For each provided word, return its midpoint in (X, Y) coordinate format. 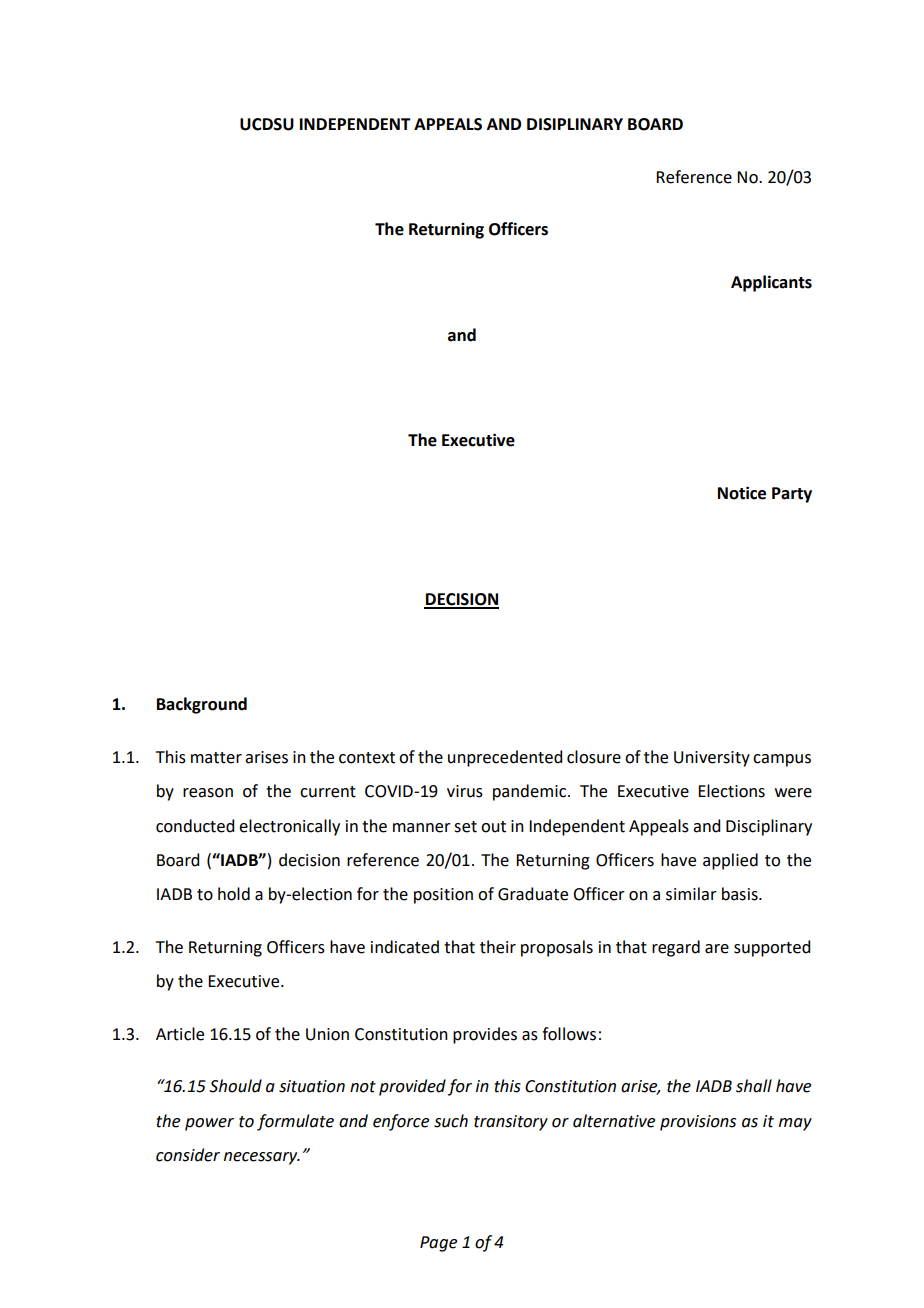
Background (202, 705)
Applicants (771, 283)
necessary (262, 1158)
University (712, 759)
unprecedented (505, 758)
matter (216, 758)
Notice (742, 493)
